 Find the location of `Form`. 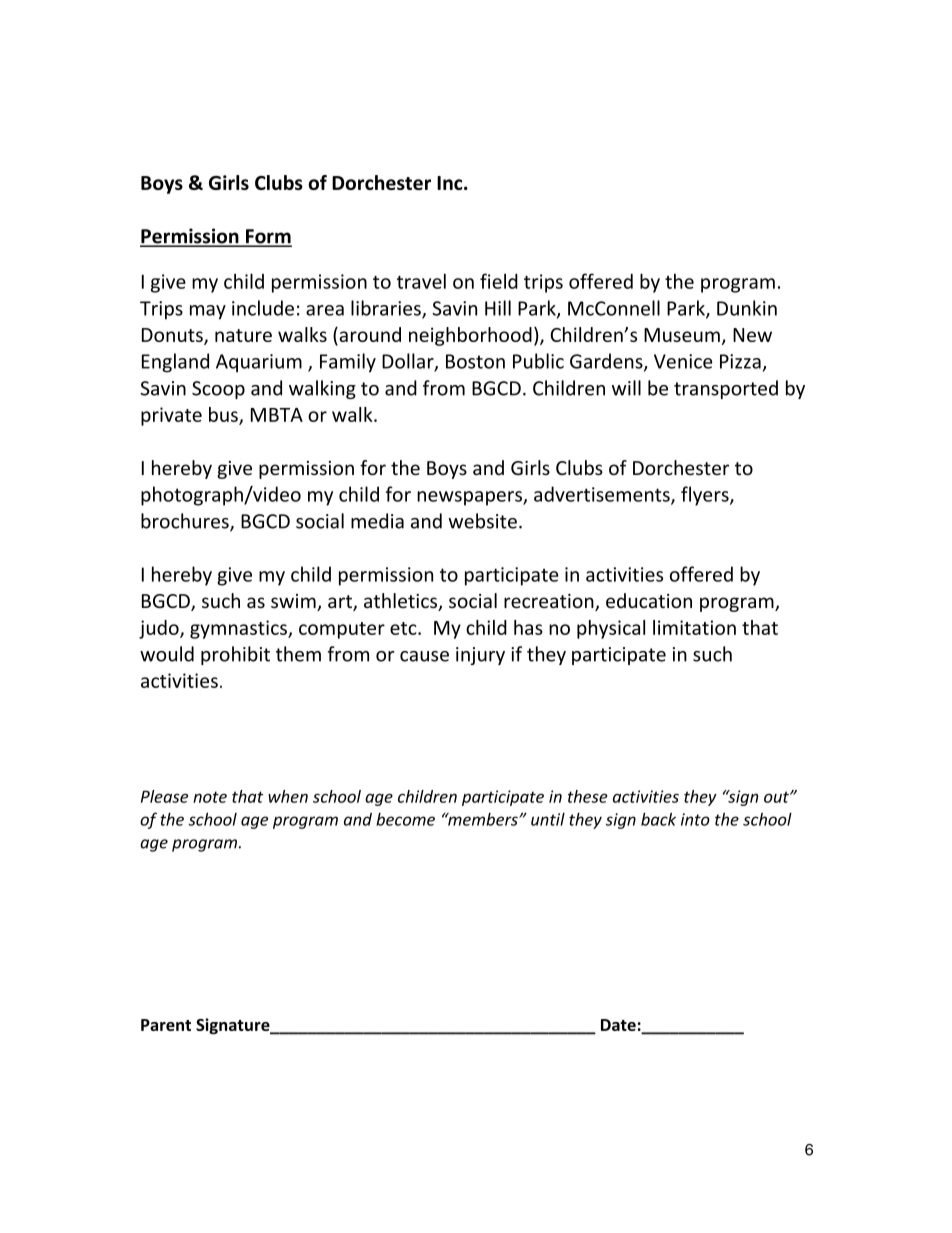

Form is located at coordinates (268, 237).
